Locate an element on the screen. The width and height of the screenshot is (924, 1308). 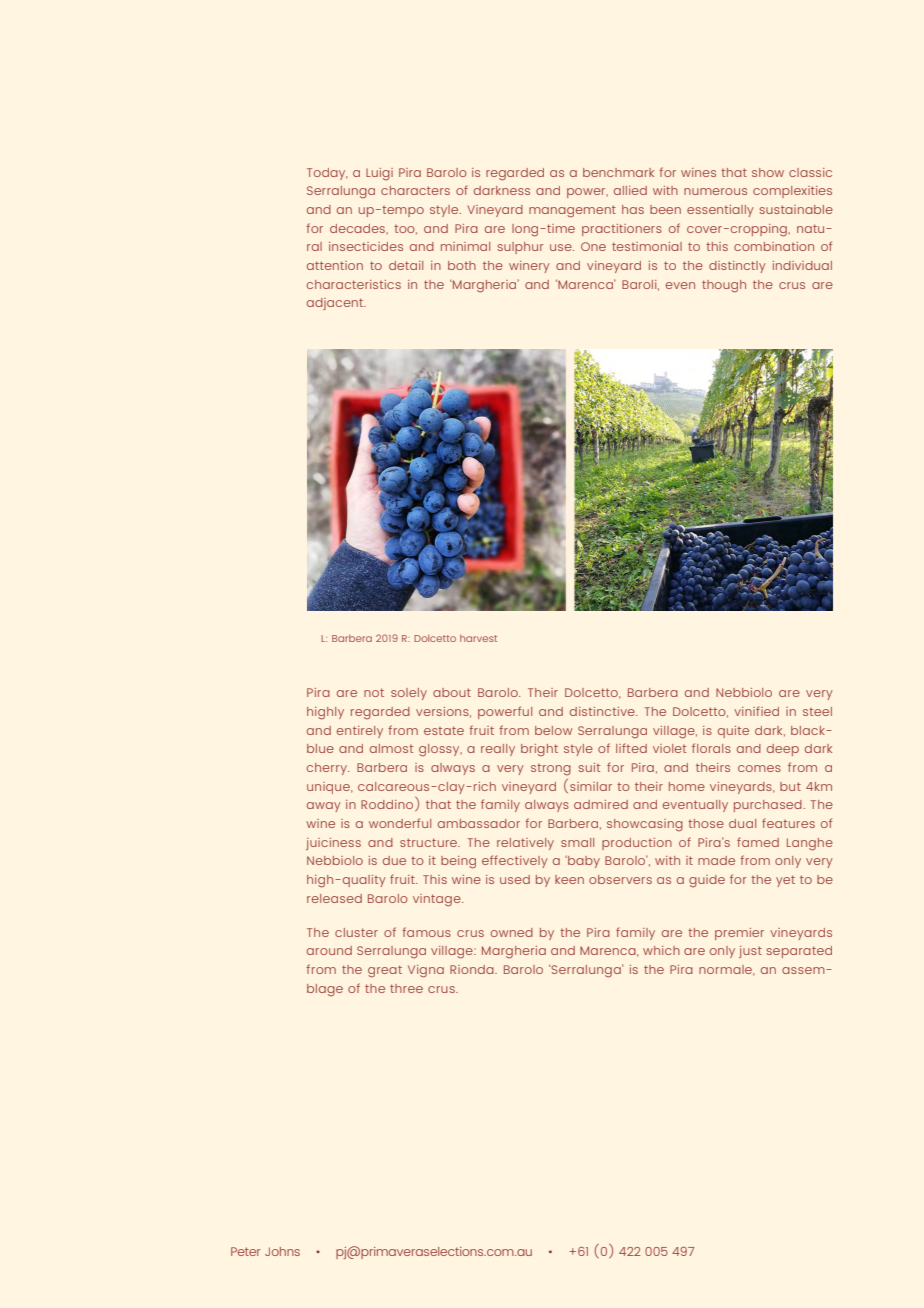
quite is located at coordinates (733, 732).
